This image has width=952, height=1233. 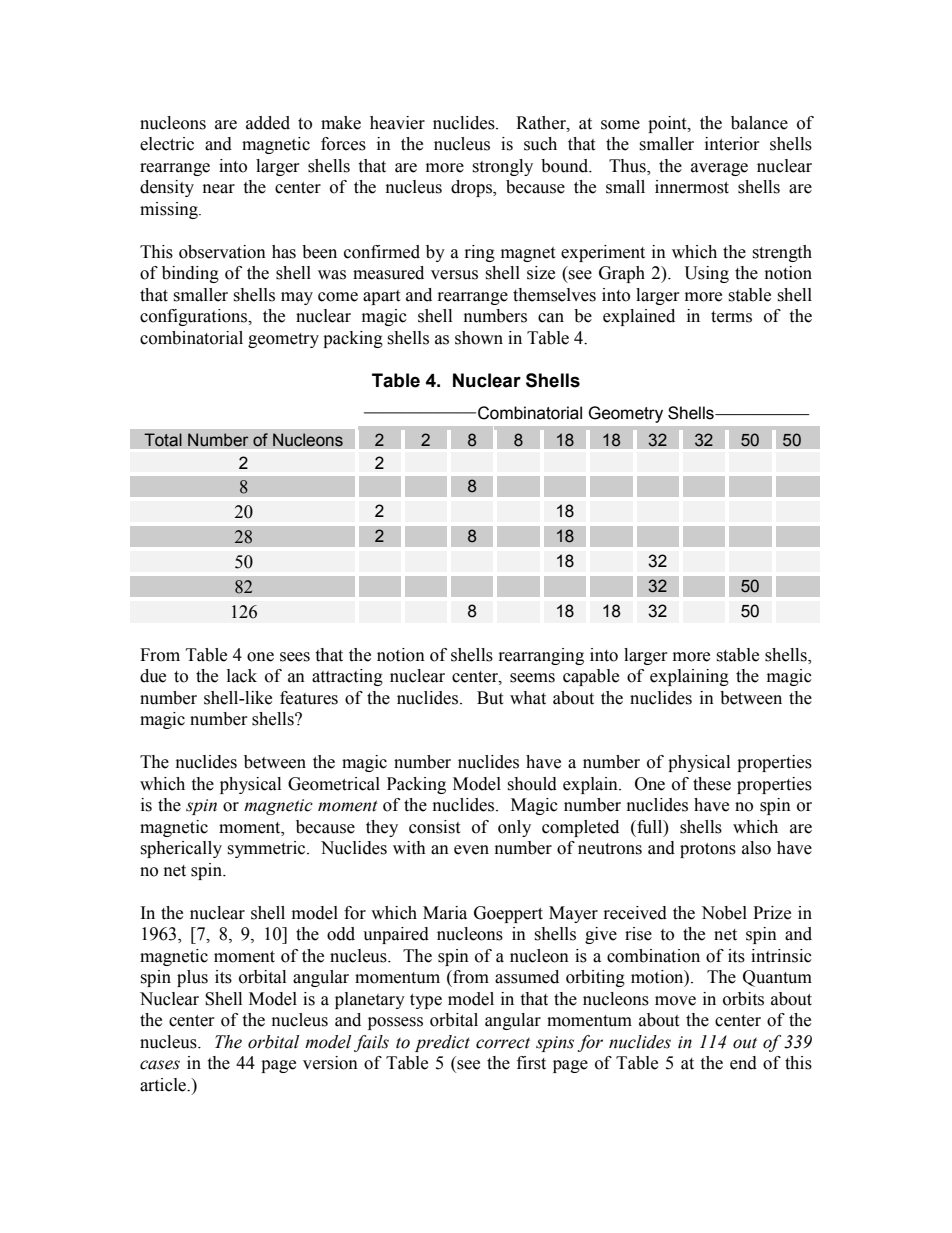 I want to click on cases, so click(x=160, y=1065).
